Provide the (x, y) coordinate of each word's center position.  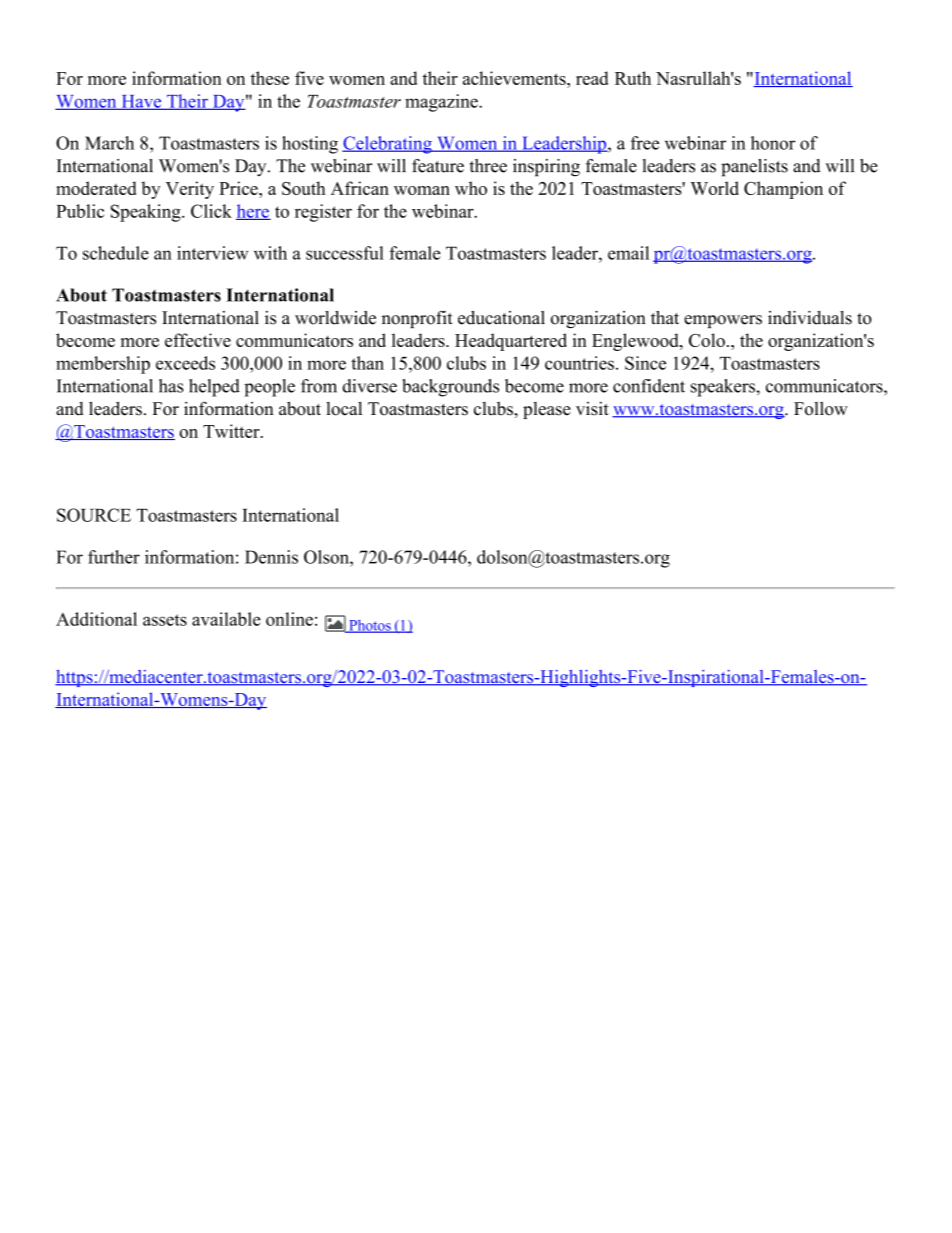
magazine (442, 103)
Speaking (147, 213)
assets (165, 620)
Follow (821, 409)
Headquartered (511, 342)
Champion (783, 190)
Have (141, 102)
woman (422, 190)
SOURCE (94, 515)
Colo (707, 340)
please (547, 410)
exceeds (185, 363)
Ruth (633, 78)
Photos (370, 626)
